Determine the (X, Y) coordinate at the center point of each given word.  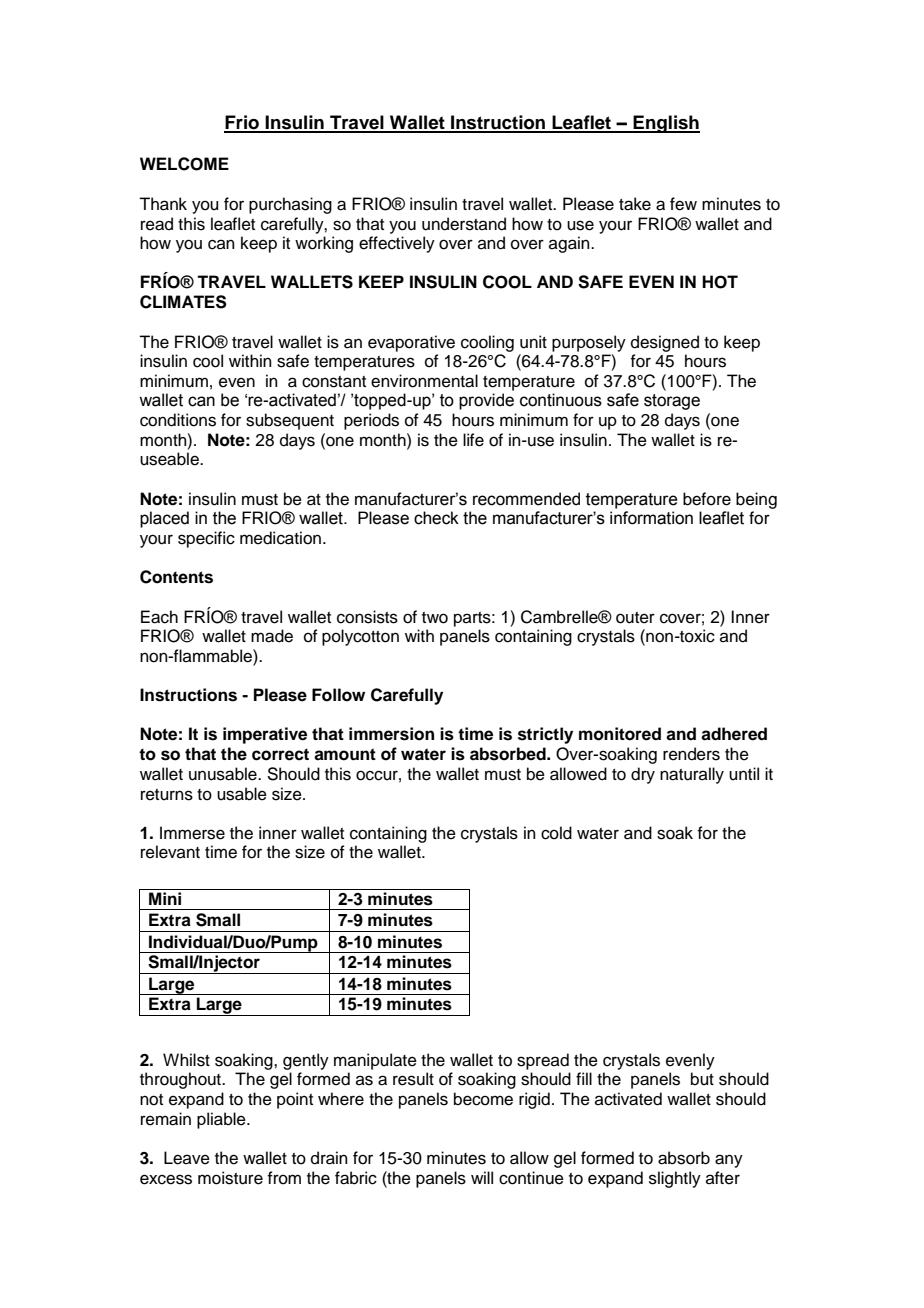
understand (464, 224)
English (666, 124)
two (435, 618)
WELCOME (184, 164)
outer (635, 618)
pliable (222, 1120)
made (272, 636)
